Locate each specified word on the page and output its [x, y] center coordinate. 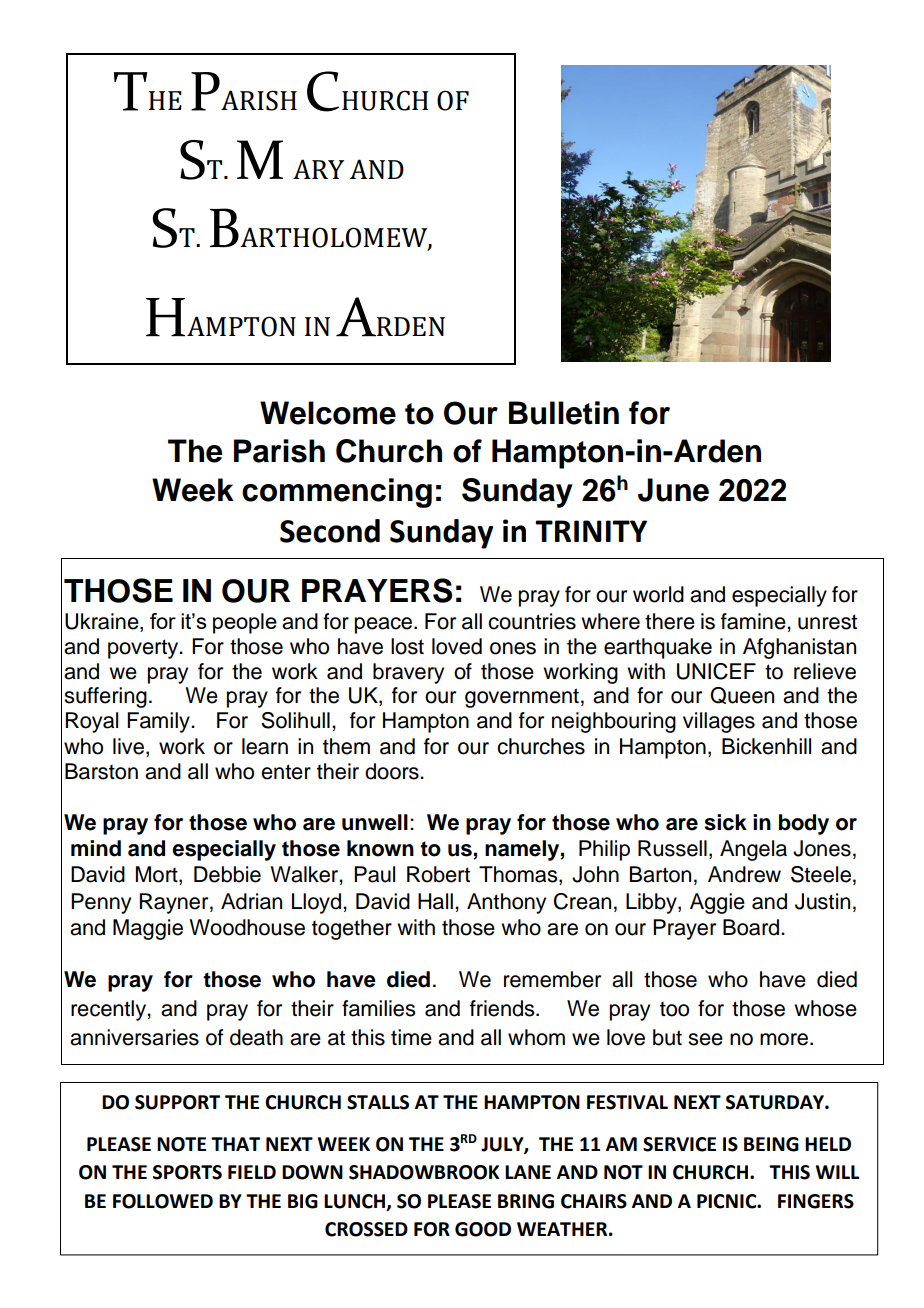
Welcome [328, 413]
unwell [375, 822]
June [673, 490]
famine [754, 621]
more [785, 1039]
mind [96, 848]
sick [725, 822]
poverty [144, 649]
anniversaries [134, 1037]
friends [503, 1008]
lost [407, 646]
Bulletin [564, 413]
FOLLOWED [163, 1201]
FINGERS [816, 1201]
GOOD [483, 1229]
